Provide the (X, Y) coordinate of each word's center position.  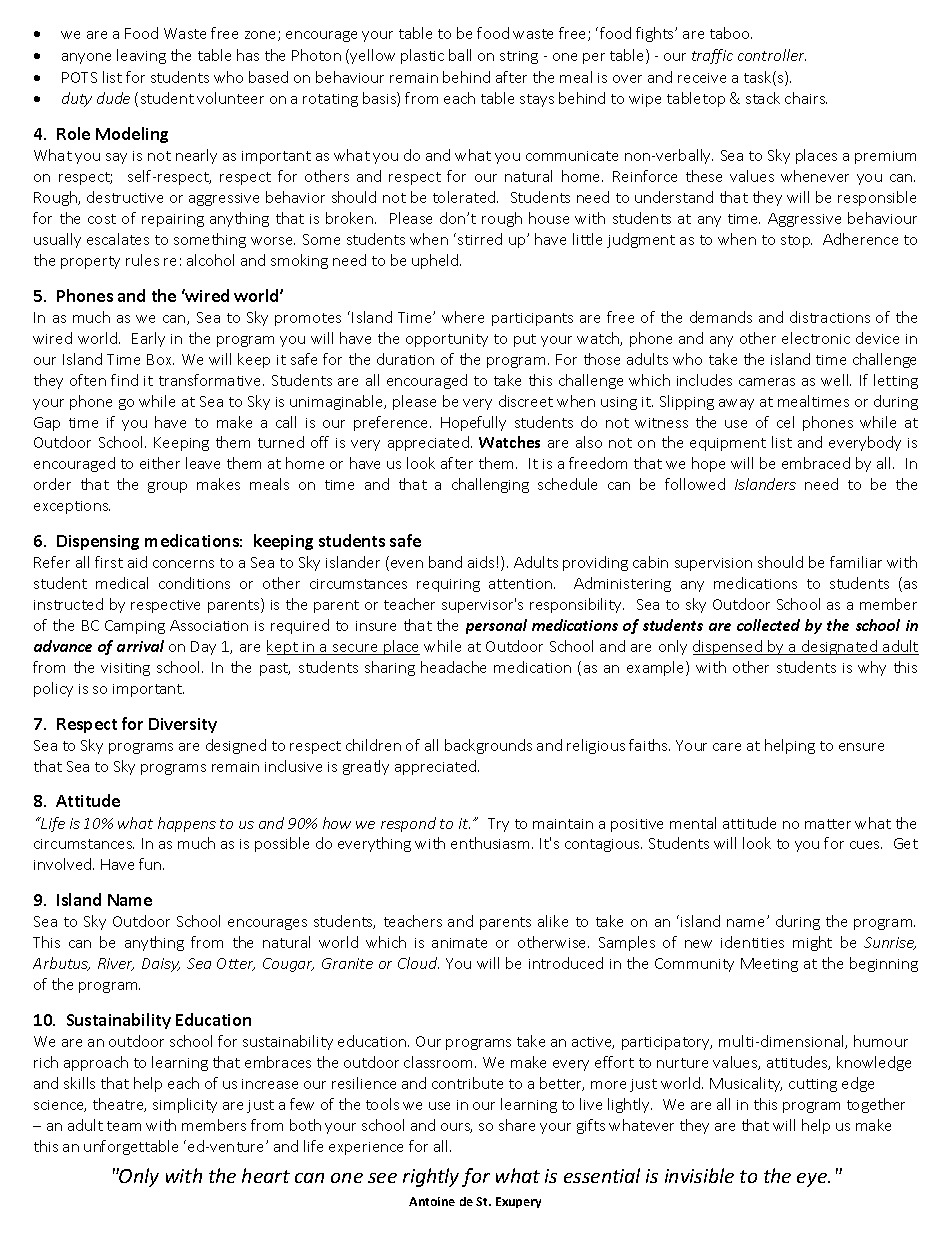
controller (772, 55)
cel (785, 422)
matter (828, 824)
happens (187, 824)
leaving (141, 56)
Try (498, 825)
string (519, 57)
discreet (526, 401)
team (124, 1126)
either (160, 463)
